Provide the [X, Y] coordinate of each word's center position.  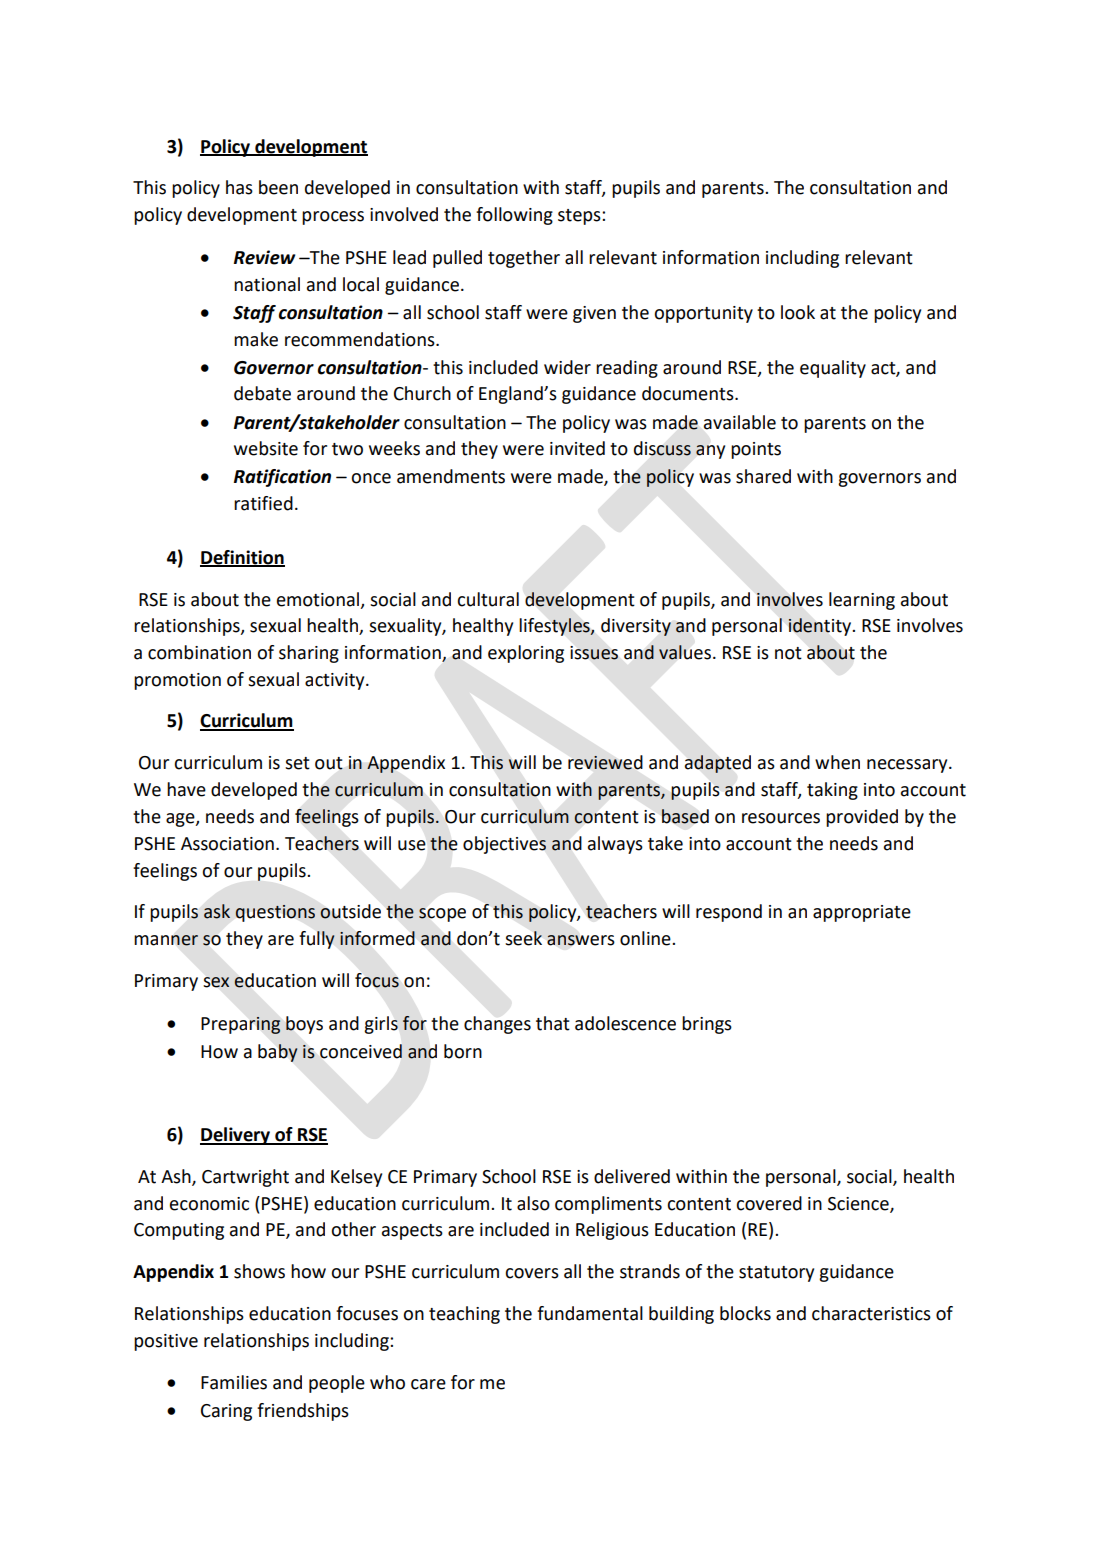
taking [832, 791]
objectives [504, 845]
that [553, 1023]
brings [707, 1025]
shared [763, 476]
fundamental [590, 1313]
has [239, 187]
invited [577, 448]
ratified [263, 503]
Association [227, 844]
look [798, 312]
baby [278, 1053]
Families [234, 1382]
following [514, 216]
